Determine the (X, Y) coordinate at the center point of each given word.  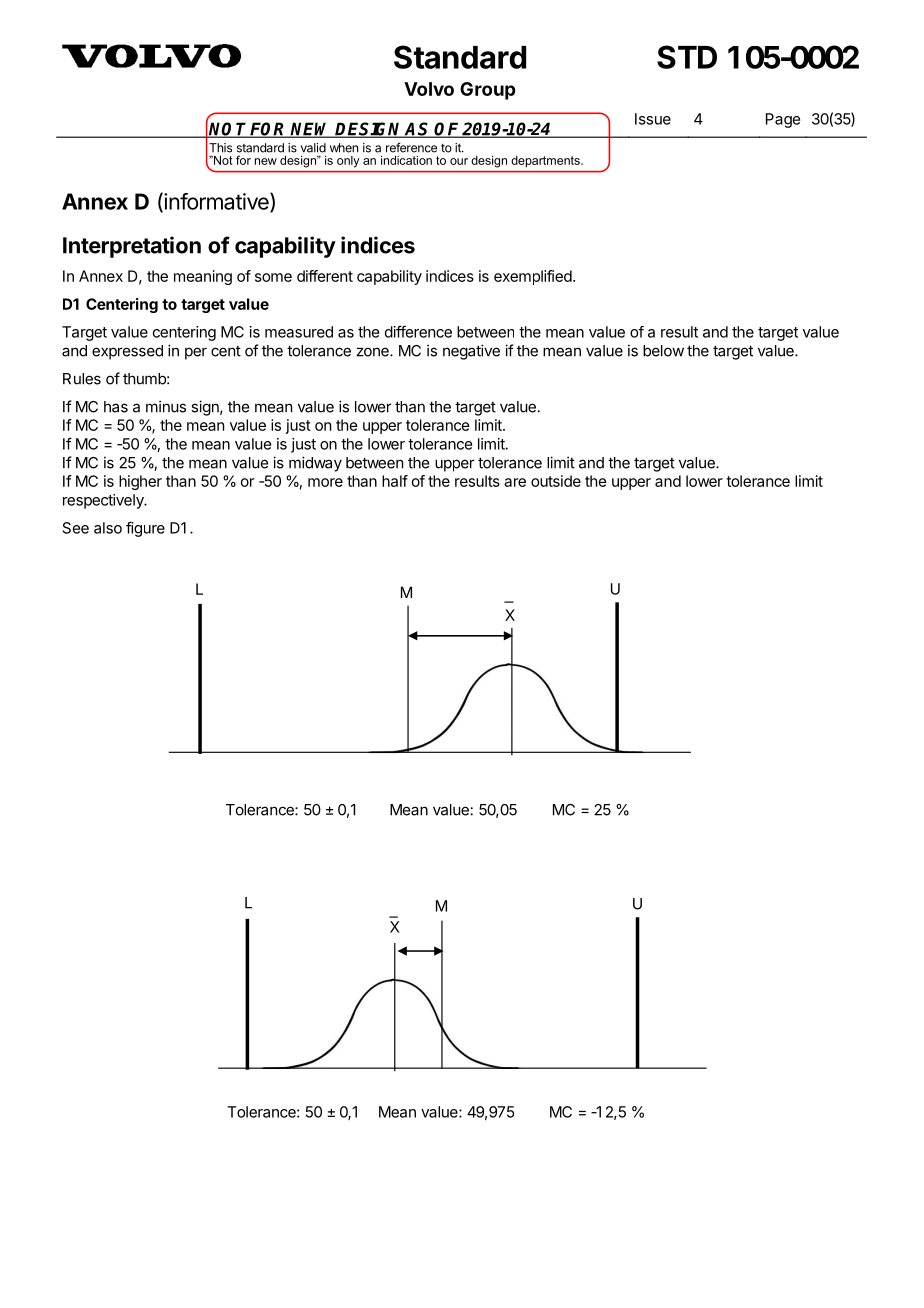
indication (406, 160)
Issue (653, 119)
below (663, 351)
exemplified (534, 277)
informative (216, 202)
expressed (127, 352)
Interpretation (132, 247)
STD (687, 57)
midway (315, 464)
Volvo (429, 89)
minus (166, 406)
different (325, 276)
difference (418, 331)
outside (556, 481)
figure (145, 529)
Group (488, 91)
